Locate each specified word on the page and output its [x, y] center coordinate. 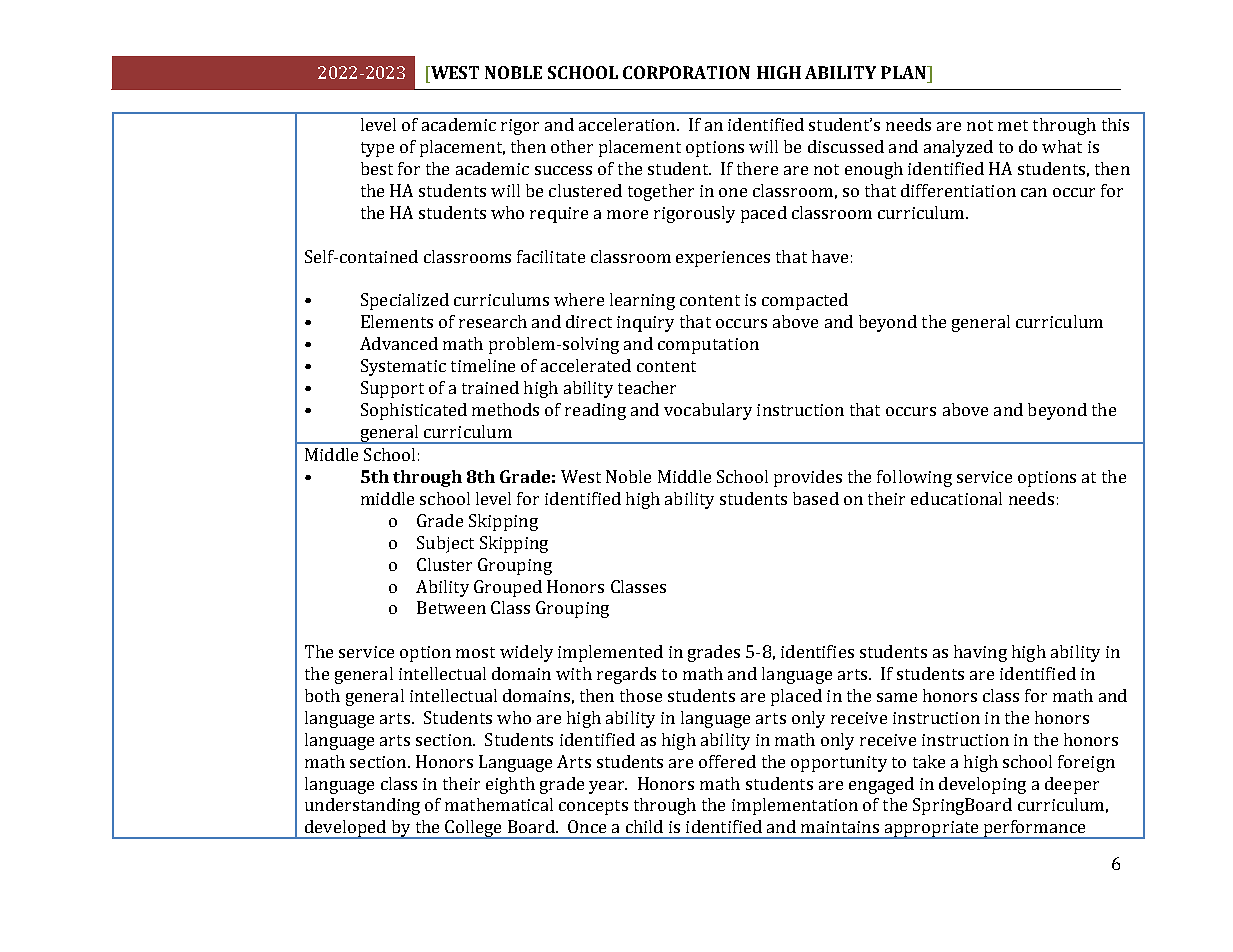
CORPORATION [686, 72]
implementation [795, 806]
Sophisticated [414, 411]
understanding [362, 806]
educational [956, 498]
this [1115, 124]
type [377, 149]
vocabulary [708, 411]
